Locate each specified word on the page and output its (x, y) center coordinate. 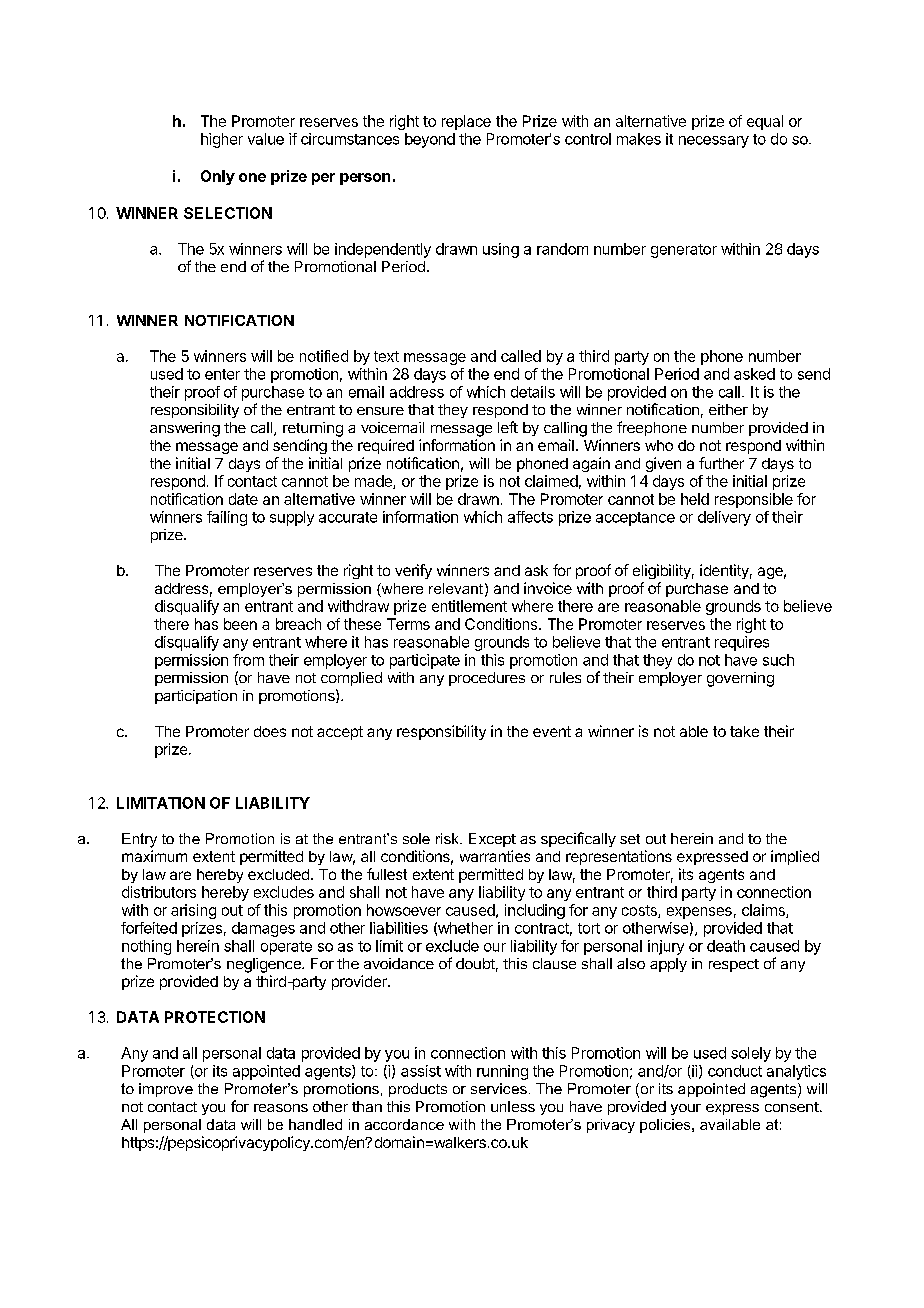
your (686, 1109)
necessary (714, 142)
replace (466, 122)
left (508, 427)
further (721, 463)
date (243, 499)
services (499, 1088)
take (744, 731)
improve (166, 1090)
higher (222, 140)
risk (448, 838)
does (270, 731)
